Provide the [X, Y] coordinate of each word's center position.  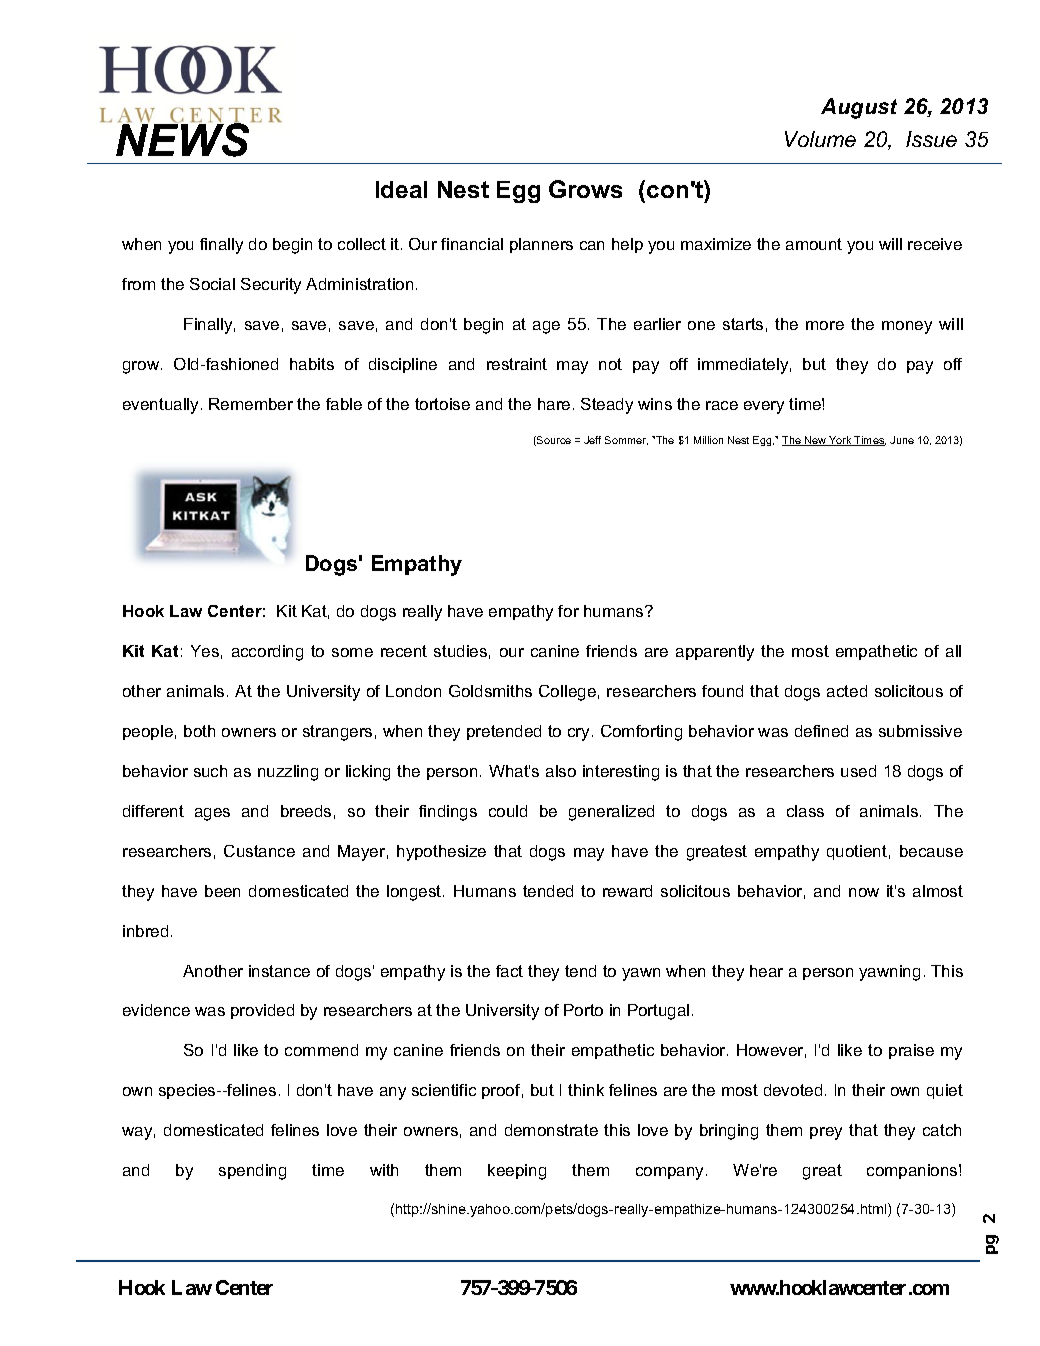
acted [847, 691]
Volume [820, 139]
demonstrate [551, 1130]
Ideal [401, 189]
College [567, 693]
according [267, 653]
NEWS [184, 139]
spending [252, 1172]
